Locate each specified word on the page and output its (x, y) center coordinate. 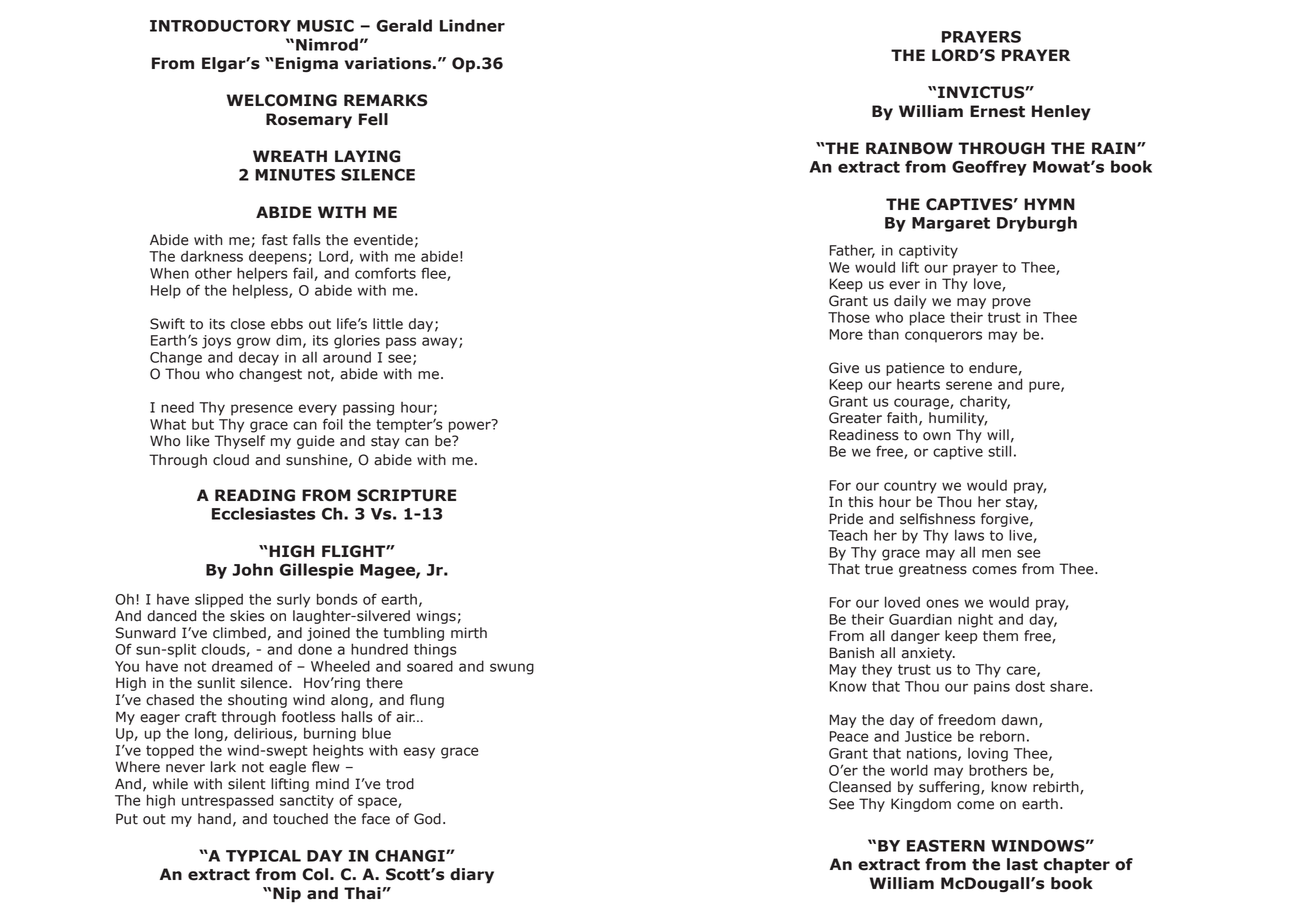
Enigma (306, 64)
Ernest (997, 111)
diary (472, 876)
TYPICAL (263, 856)
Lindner (472, 25)
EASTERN (946, 846)
